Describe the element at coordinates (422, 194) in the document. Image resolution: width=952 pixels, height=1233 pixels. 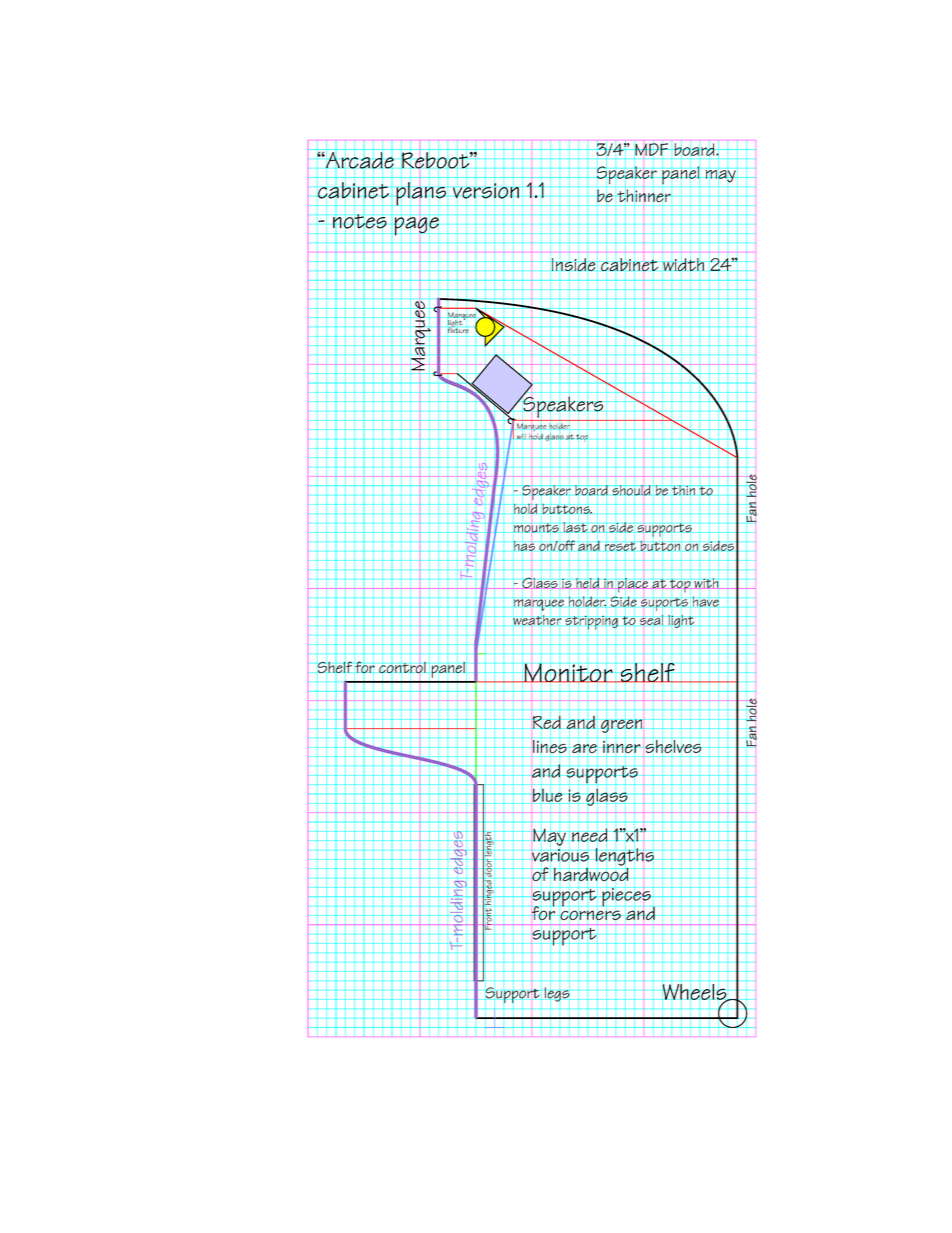
I see `plans` at that location.
